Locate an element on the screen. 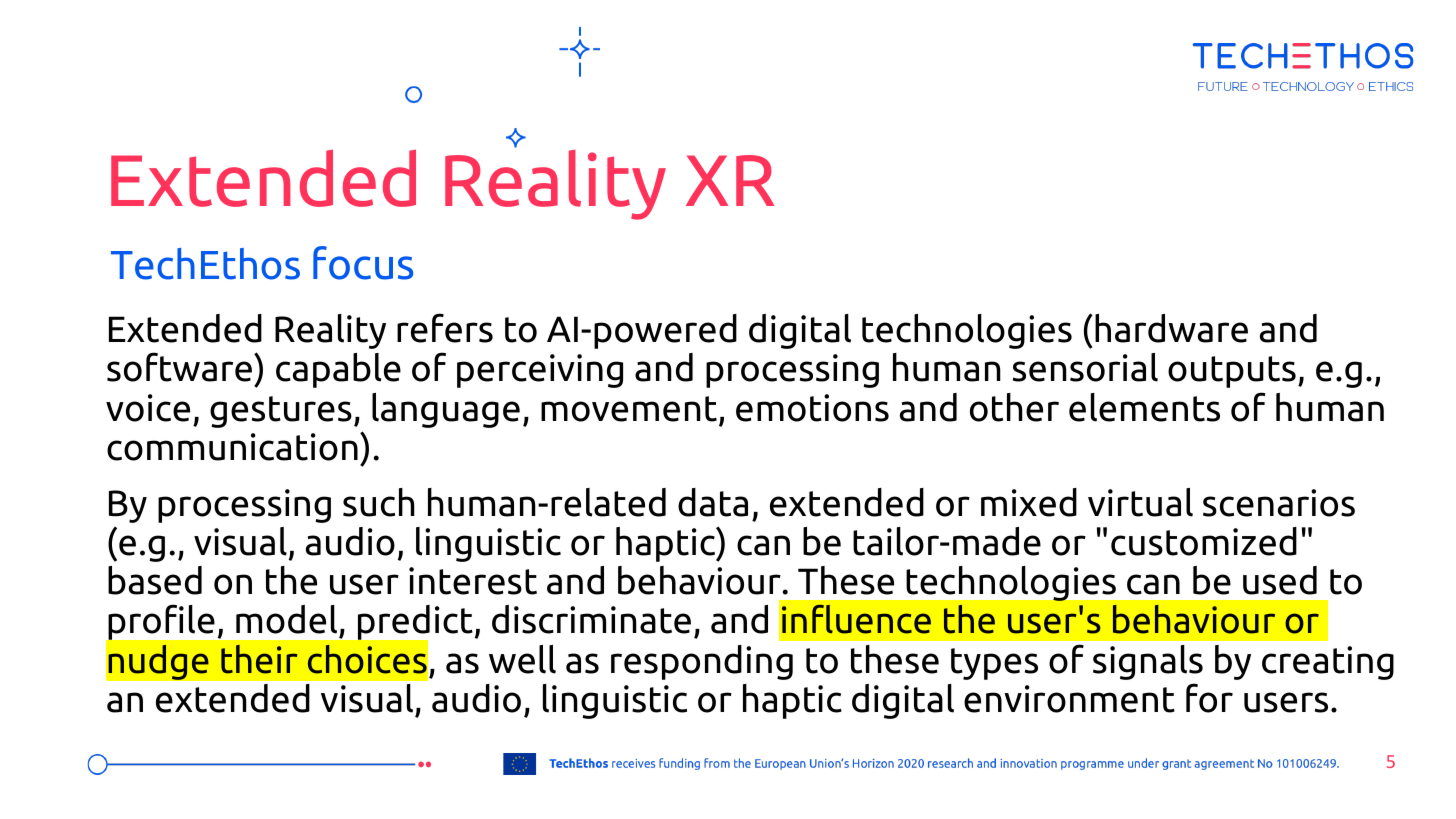 The image size is (1456, 819). emotions is located at coordinates (812, 408).
